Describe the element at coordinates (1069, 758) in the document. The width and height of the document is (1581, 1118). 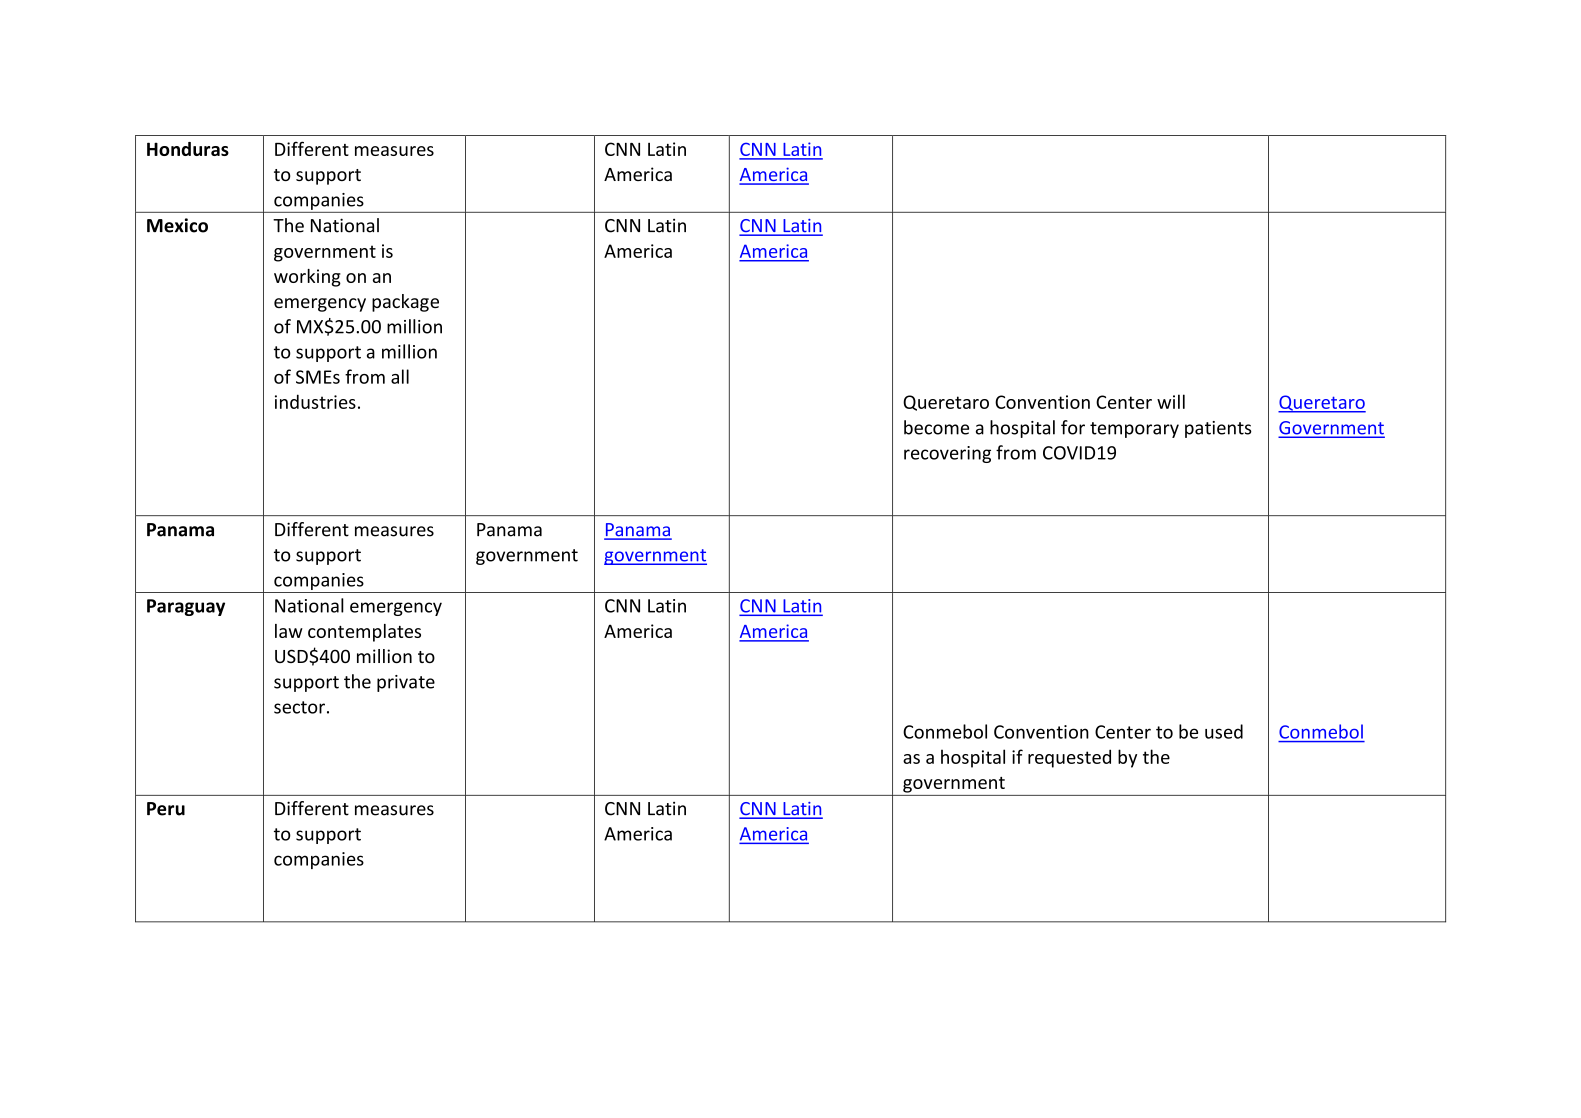
I see `requested` at that location.
